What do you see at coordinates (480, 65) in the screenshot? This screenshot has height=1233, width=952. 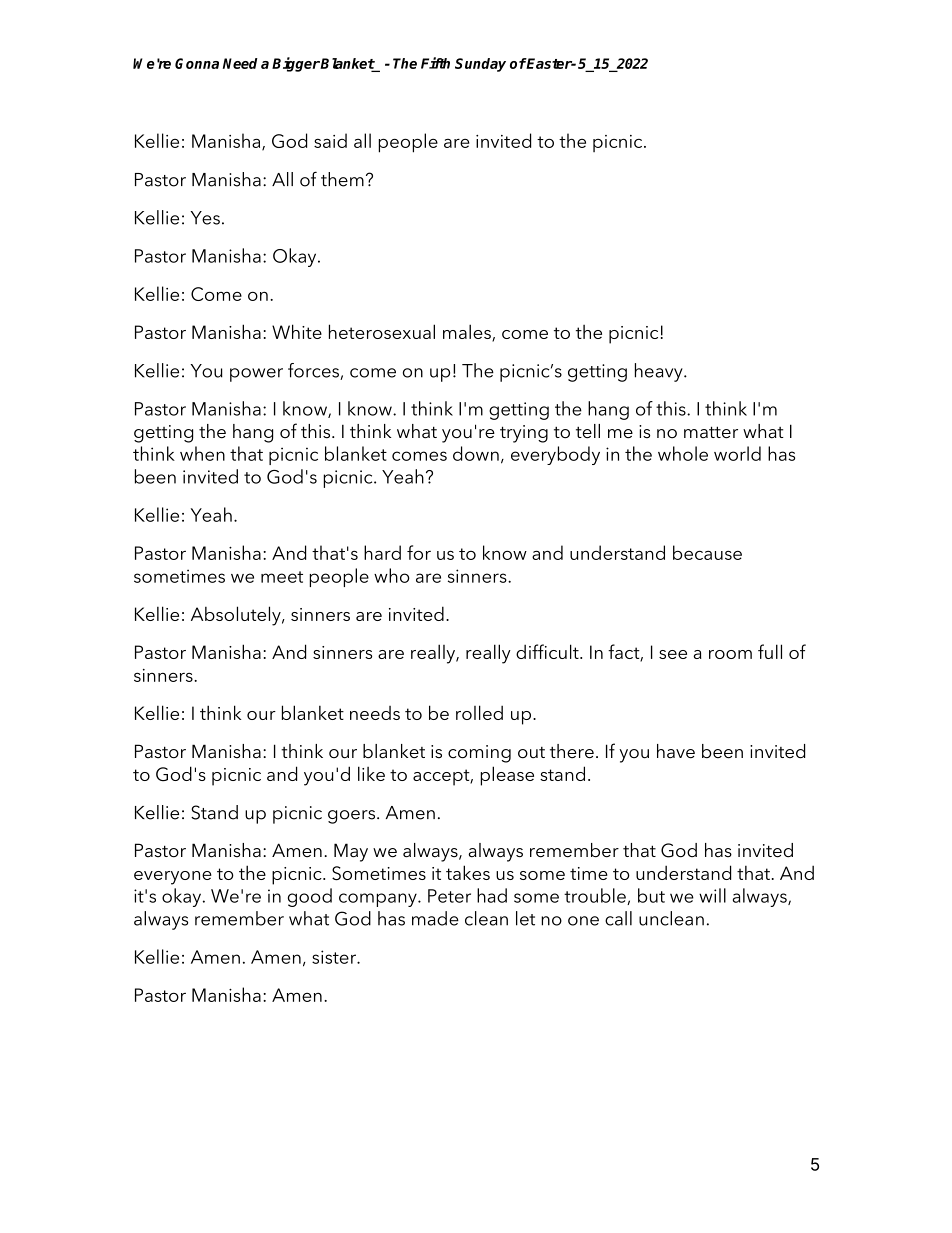 I see `Sunday` at bounding box center [480, 65].
